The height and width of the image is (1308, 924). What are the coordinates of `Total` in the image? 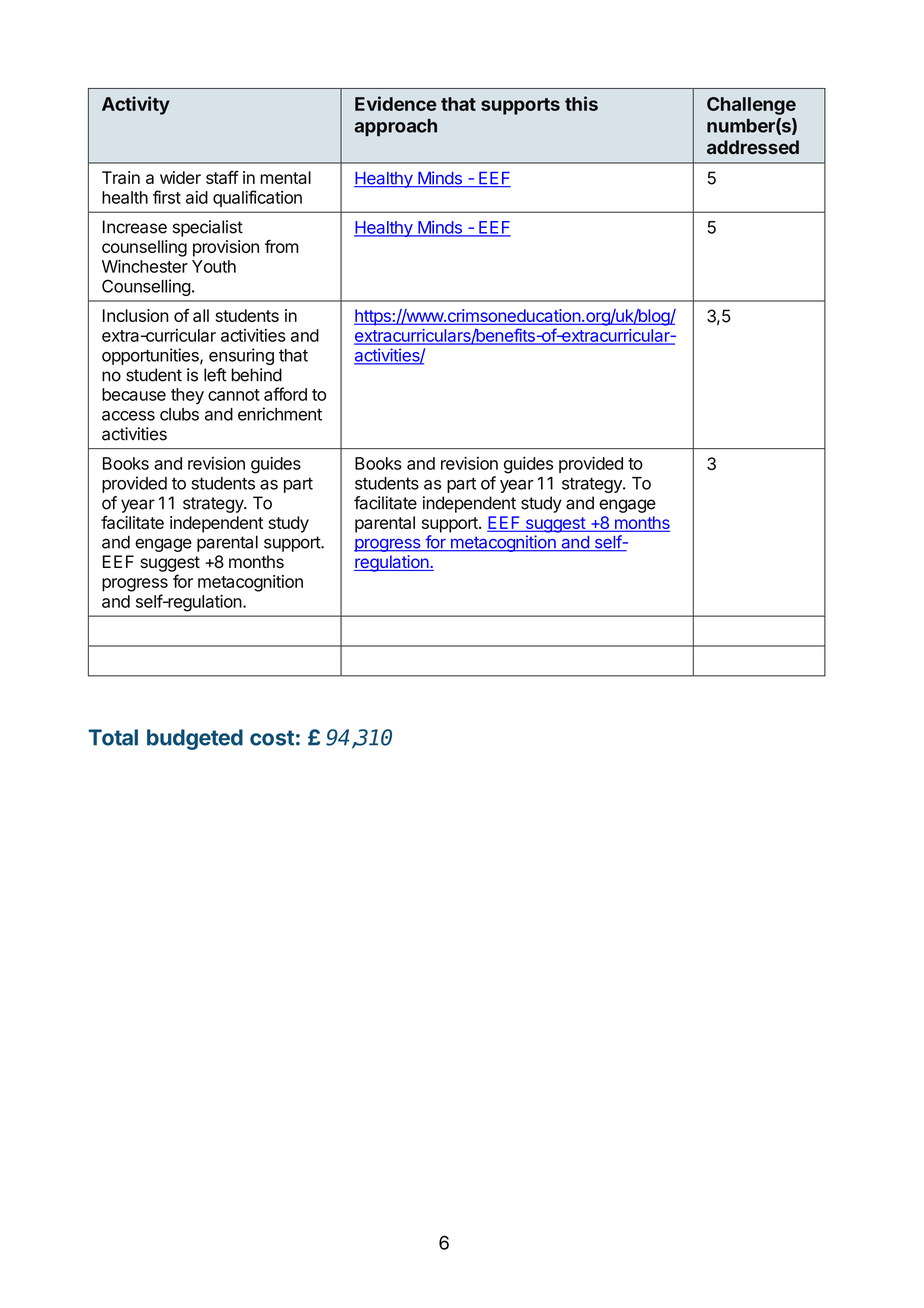 It's located at (113, 737).
